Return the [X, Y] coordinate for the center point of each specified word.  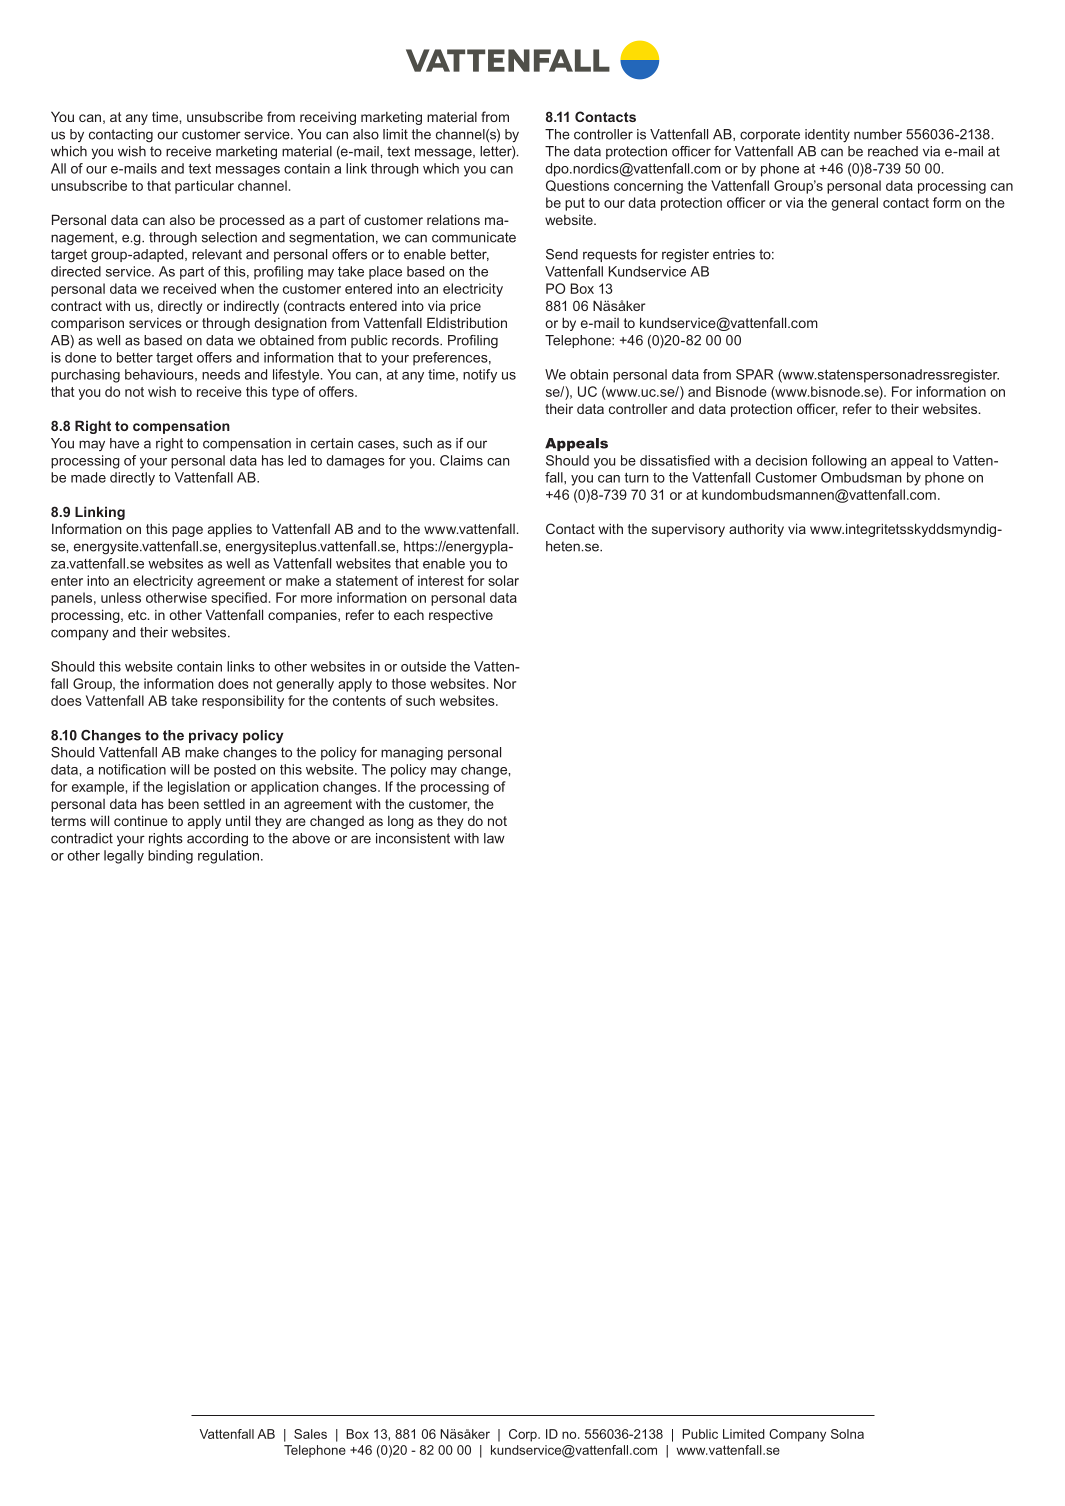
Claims [461, 460]
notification [132, 769]
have [124, 443]
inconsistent [413, 838]
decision [781, 460]
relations [453, 219]
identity [827, 136]
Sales [310, 1434]
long [401, 822]
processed [252, 221]
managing [412, 754]
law [494, 838]
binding [170, 857]
